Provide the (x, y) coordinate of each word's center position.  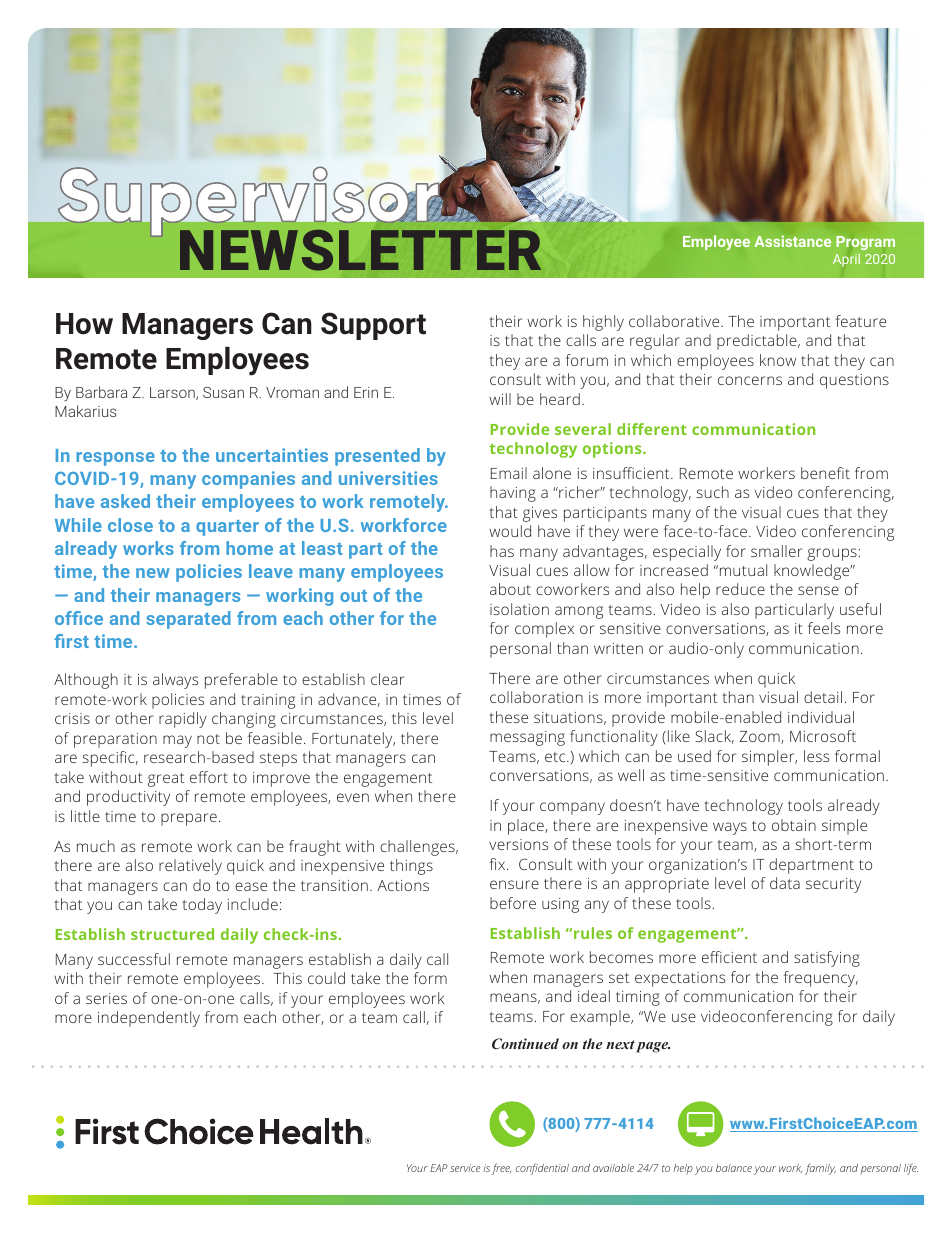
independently (149, 1019)
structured (172, 934)
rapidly (183, 720)
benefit (825, 473)
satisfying (827, 959)
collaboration (536, 697)
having (513, 494)
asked (125, 501)
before (513, 903)
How (84, 324)
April (846, 260)
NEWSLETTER (360, 250)
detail (823, 697)
